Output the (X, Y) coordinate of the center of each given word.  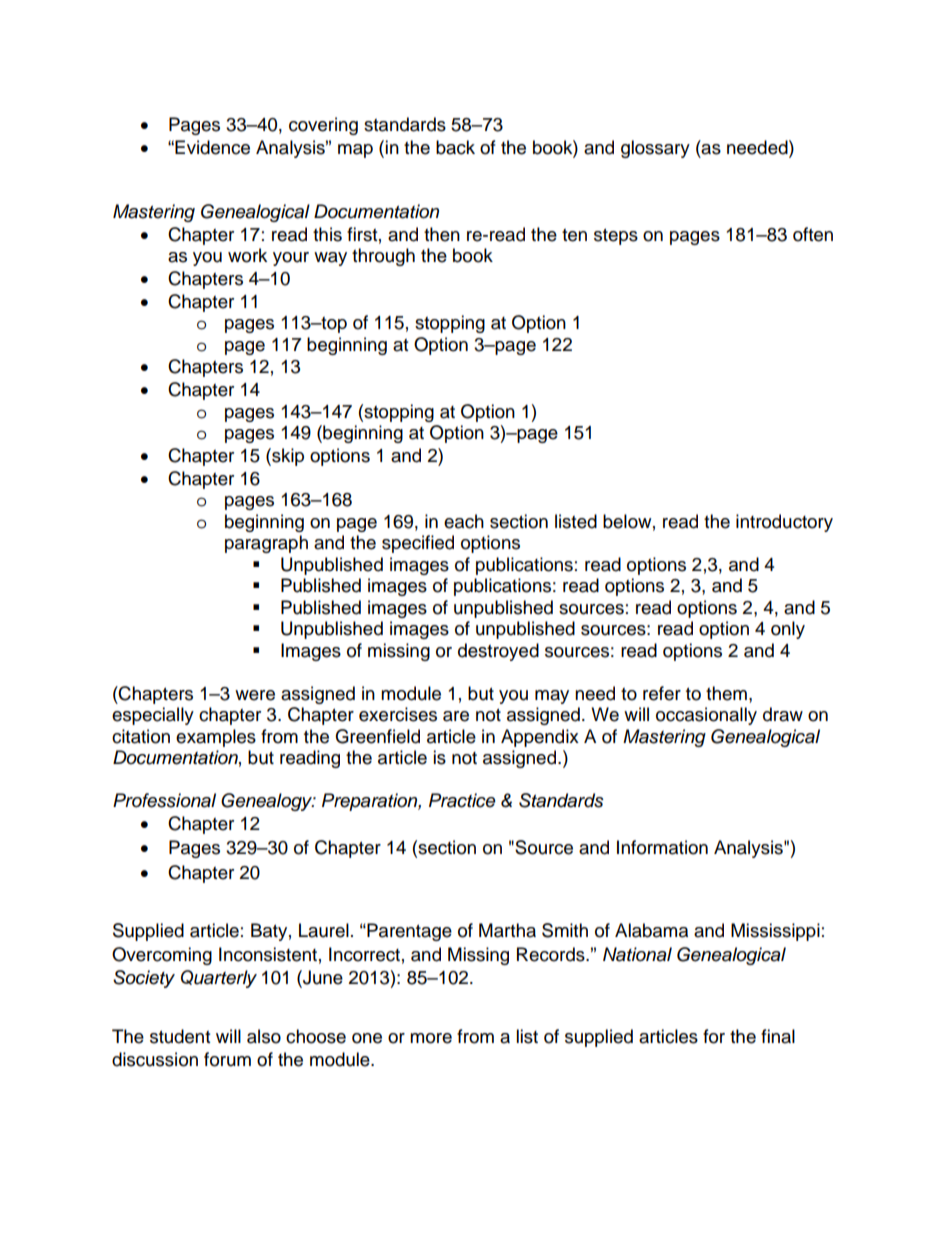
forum (227, 1059)
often (813, 234)
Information (662, 847)
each (464, 521)
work (247, 255)
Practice (462, 800)
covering (323, 126)
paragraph (266, 544)
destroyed (498, 652)
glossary (655, 149)
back (455, 147)
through (383, 257)
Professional (164, 800)
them (726, 693)
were (255, 695)
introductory (784, 523)
